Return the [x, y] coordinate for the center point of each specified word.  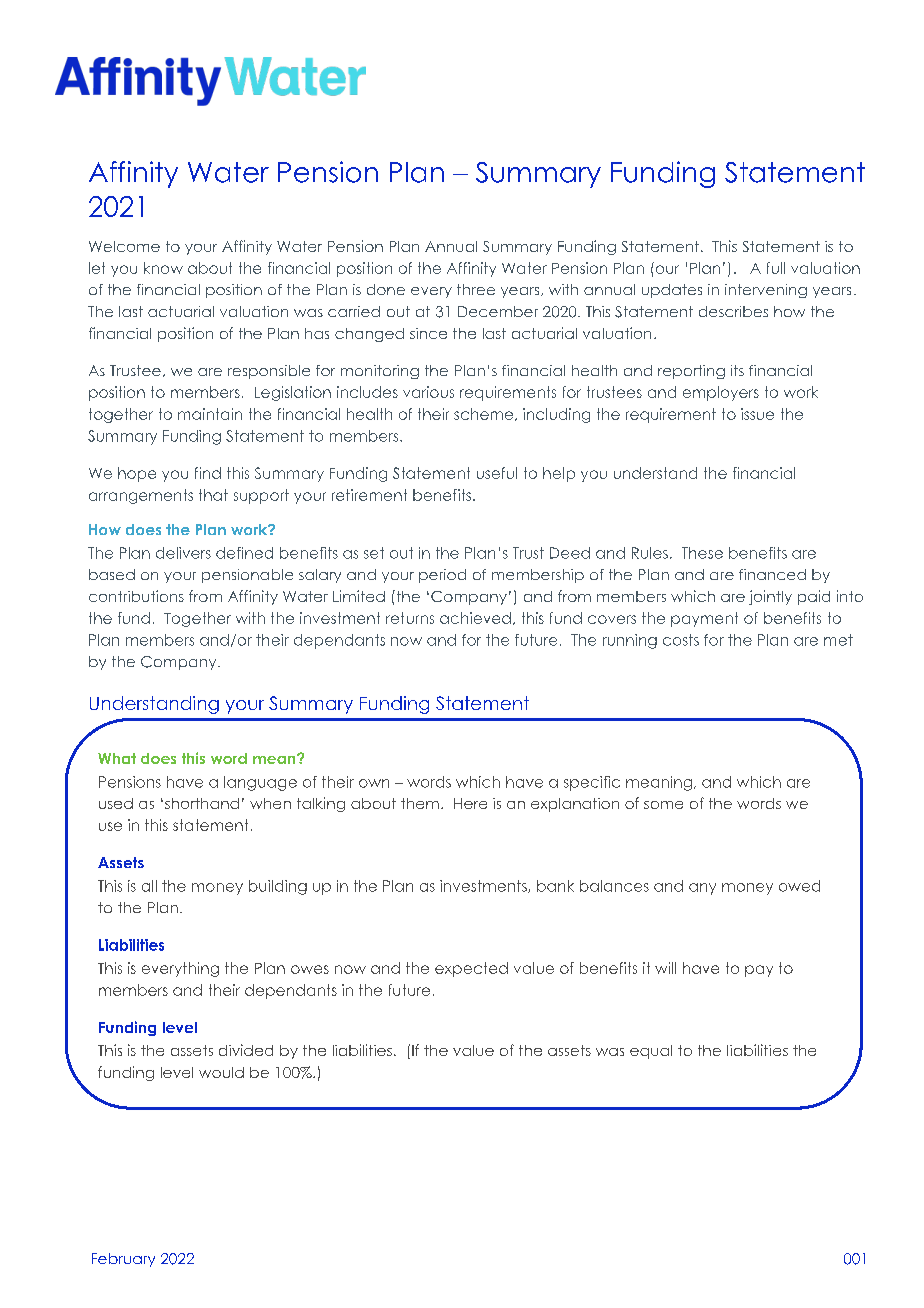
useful [497, 473]
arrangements [141, 496]
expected [471, 969]
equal [651, 1052]
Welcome [124, 246]
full [776, 268]
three [476, 289]
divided [246, 1050]
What [117, 758]
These [702, 553]
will [665, 968]
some [663, 805]
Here [470, 803]
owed [799, 886]
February [123, 1260]
